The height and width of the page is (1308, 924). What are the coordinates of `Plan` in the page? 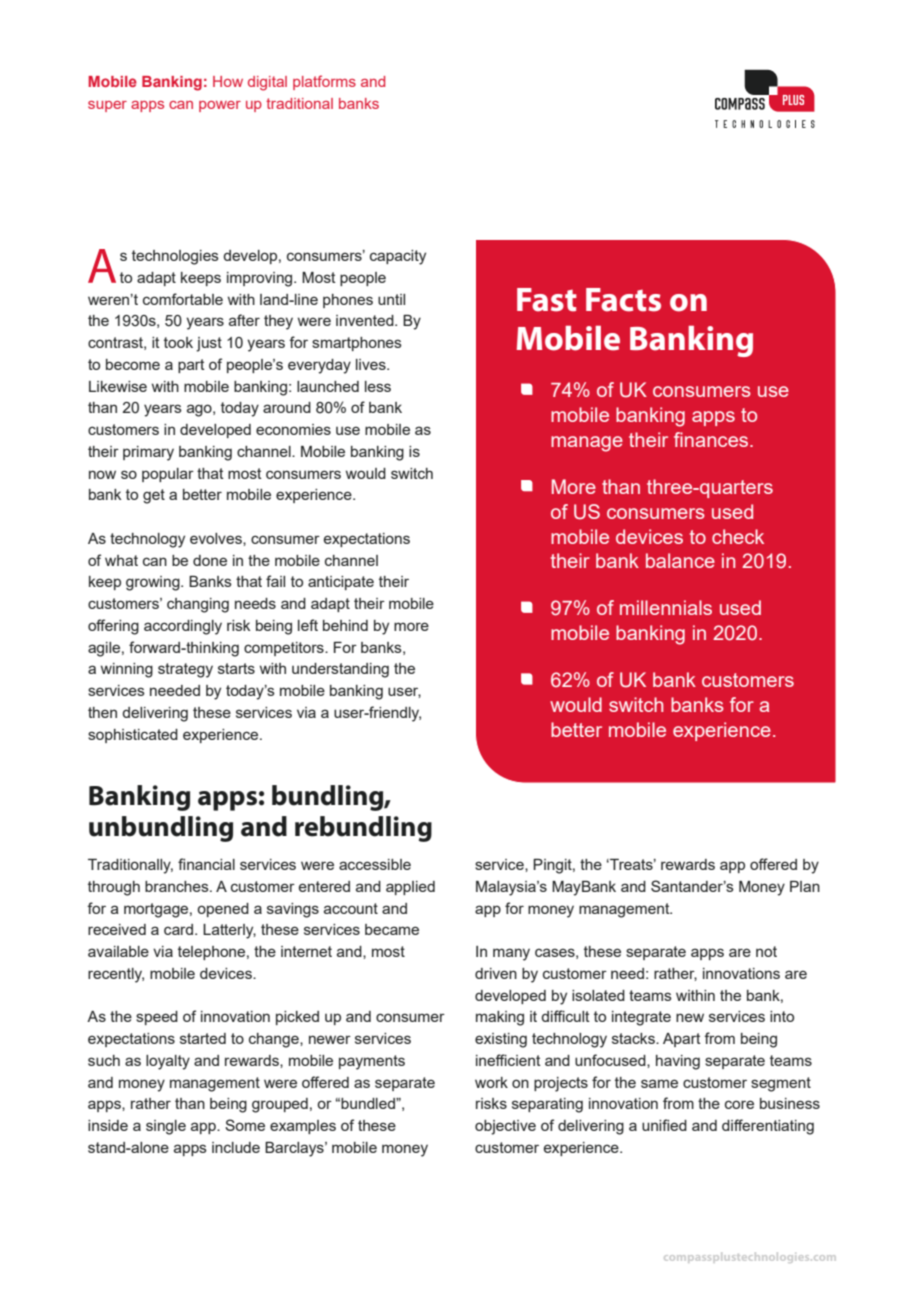 It's located at (805, 886).
